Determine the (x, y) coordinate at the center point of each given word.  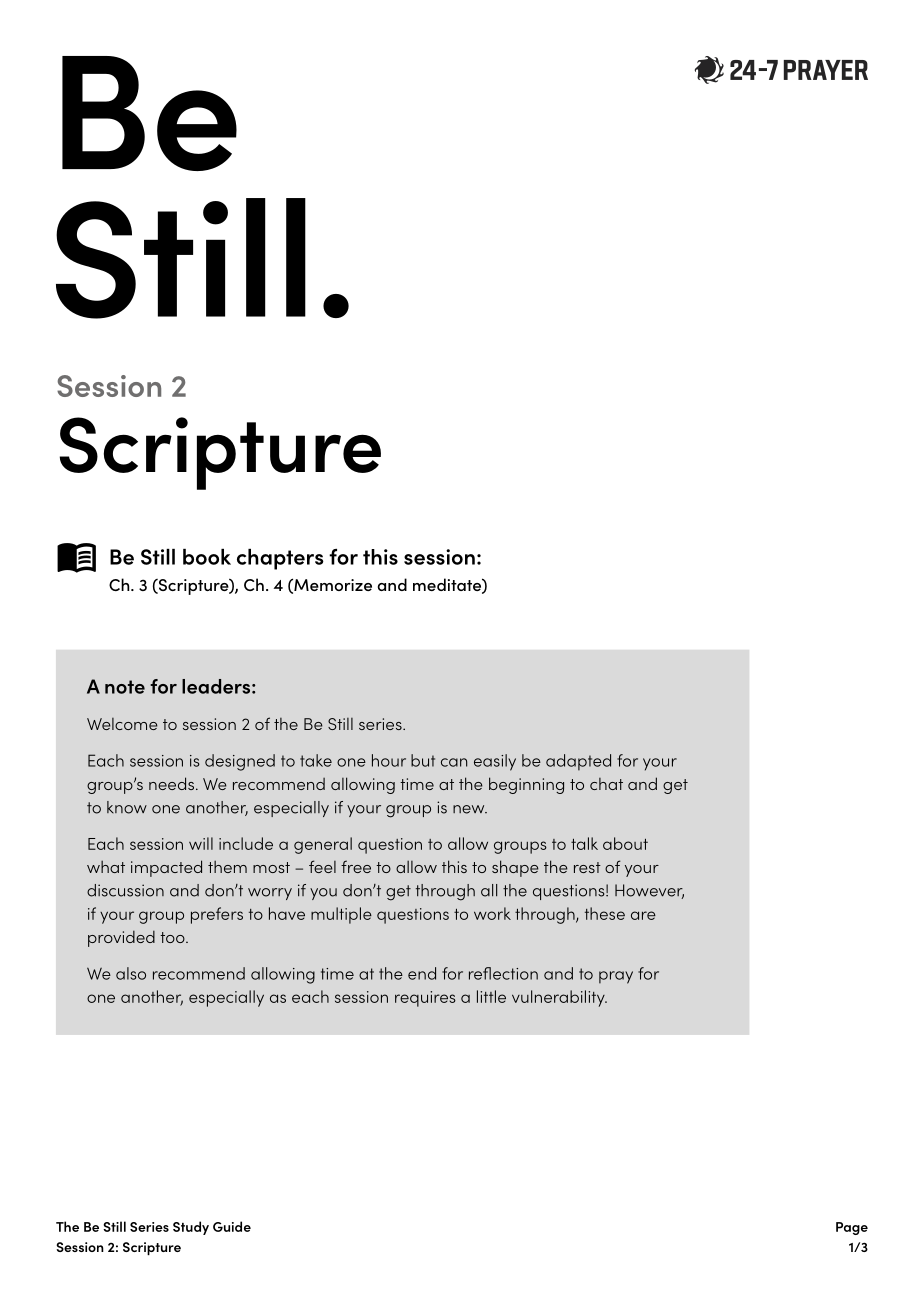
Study (191, 1228)
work (492, 913)
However (649, 891)
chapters (280, 559)
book (207, 557)
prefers (217, 915)
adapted (578, 762)
